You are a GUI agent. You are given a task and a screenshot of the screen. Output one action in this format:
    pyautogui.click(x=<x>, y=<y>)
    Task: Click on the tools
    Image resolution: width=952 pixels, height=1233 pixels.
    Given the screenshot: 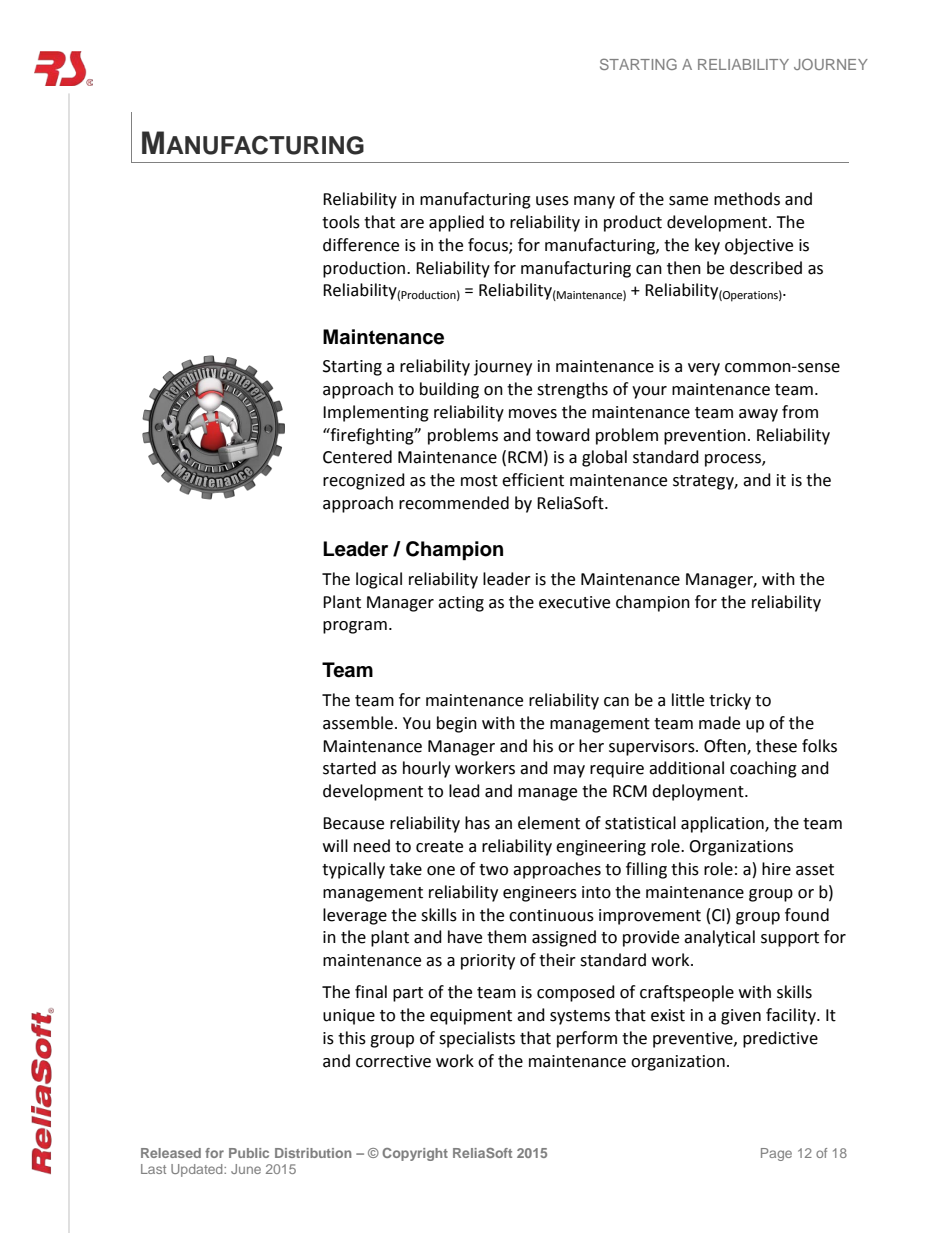 What is the action you would take?
    pyautogui.click(x=341, y=222)
